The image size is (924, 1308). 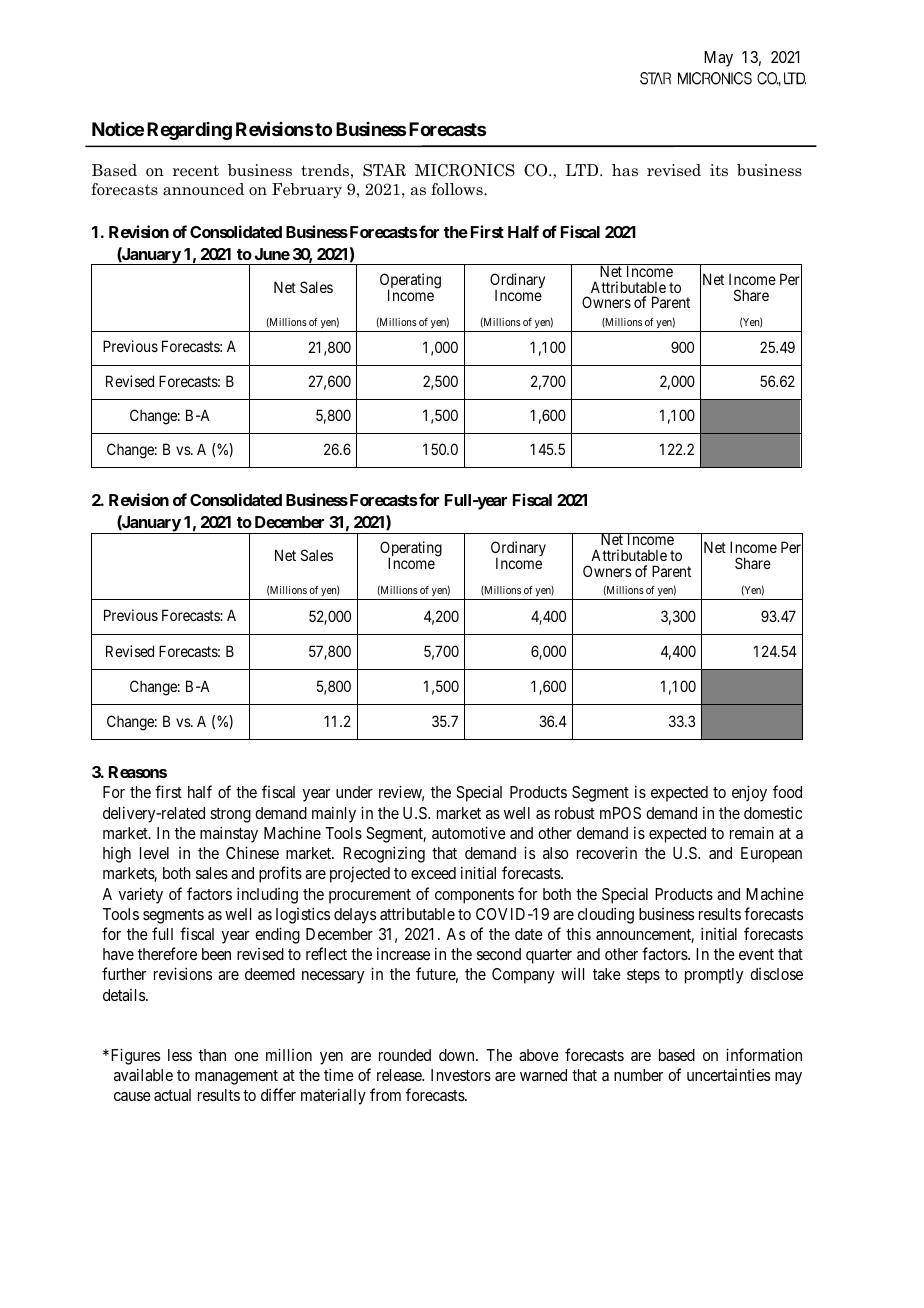 What do you see at coordinates (749, 793) in the document?
I see `enjoy` at bounding box center [749, 793].
